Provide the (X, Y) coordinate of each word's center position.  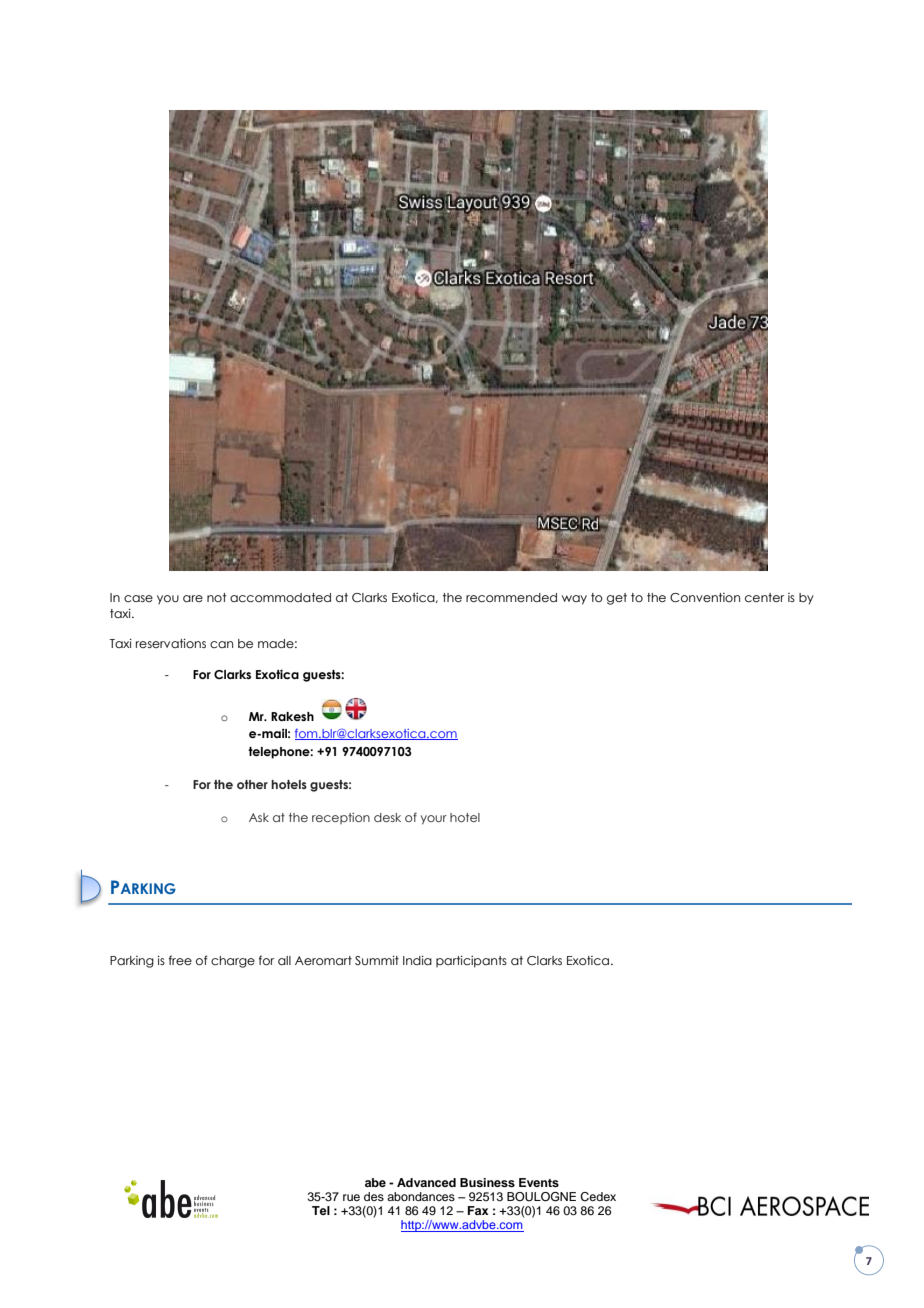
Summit (377, 960)
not (216, 597)
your (433, 820)
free (180, 960)
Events (539, 1182)
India (417, 960)
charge (233, 962)
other (252, 784)
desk (387, 817)
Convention (705, 597)
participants (471, 962)
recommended (511, 597)
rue (351, 1197)
